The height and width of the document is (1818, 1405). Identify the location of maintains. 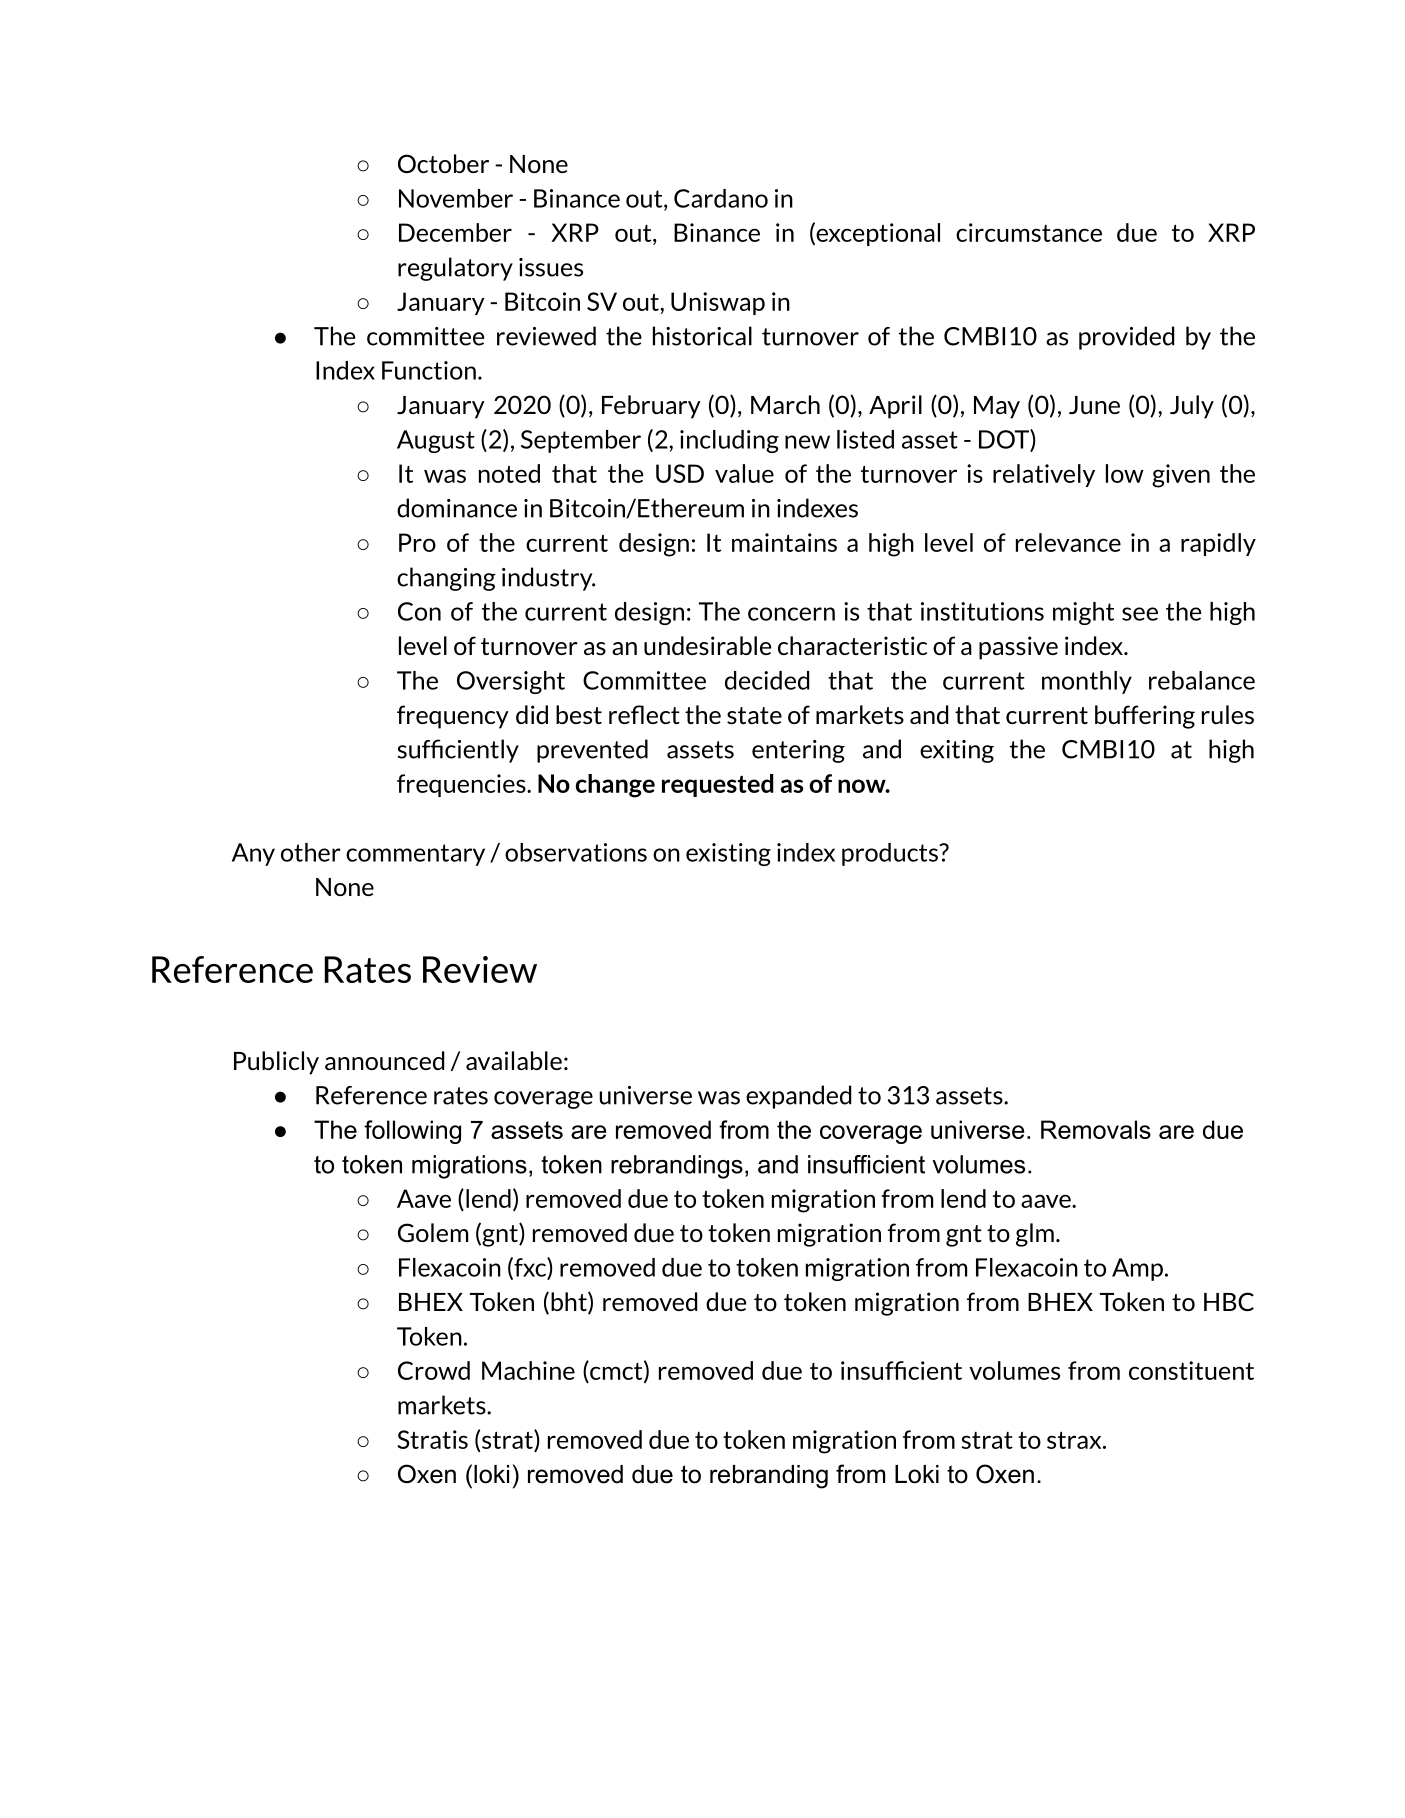
(784, 542).
